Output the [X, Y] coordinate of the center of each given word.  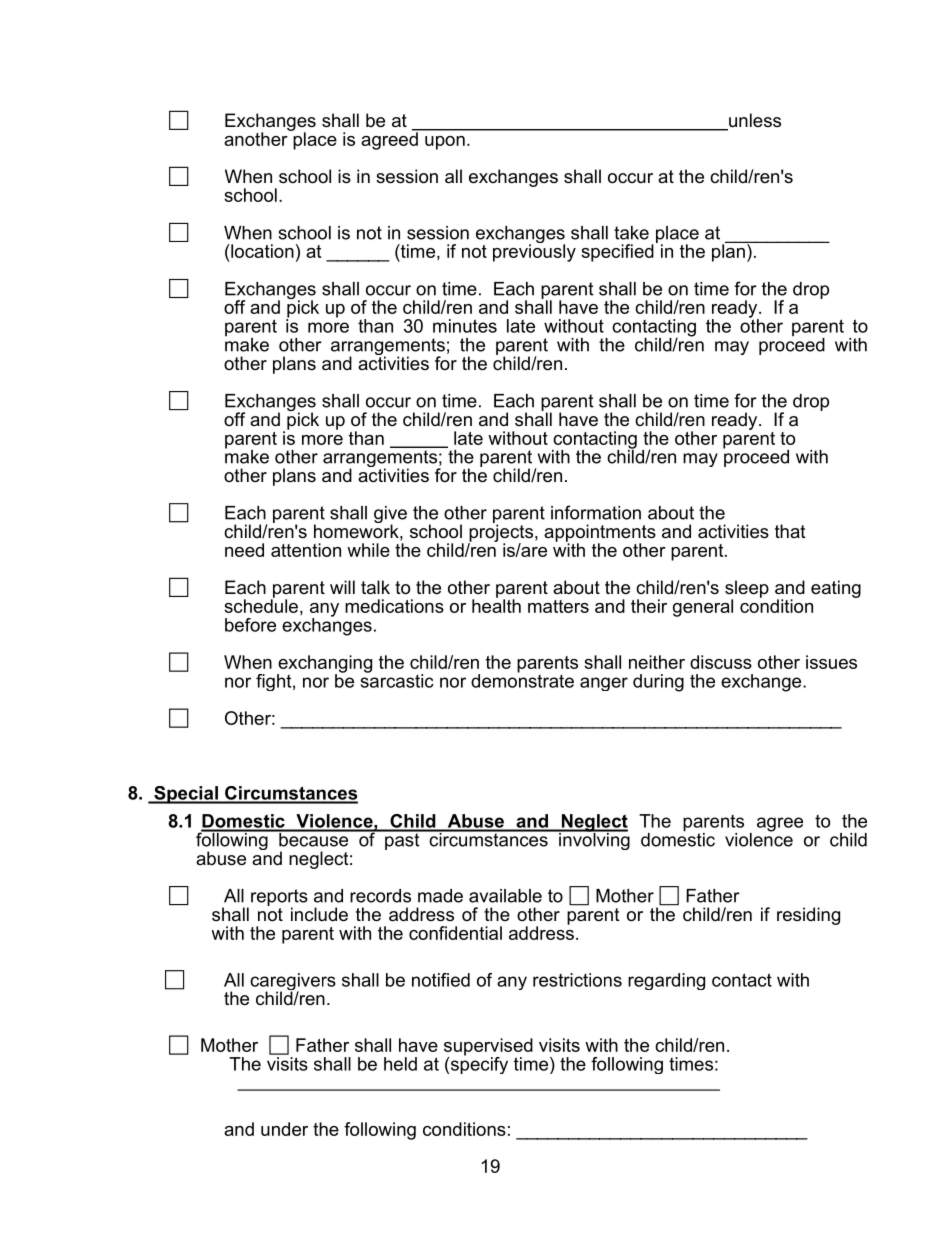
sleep [747, 590]
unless [754, 121]
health [496, 605]
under [284, 1129]
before [250, 625]
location [261, 251]
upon [445, 143]
